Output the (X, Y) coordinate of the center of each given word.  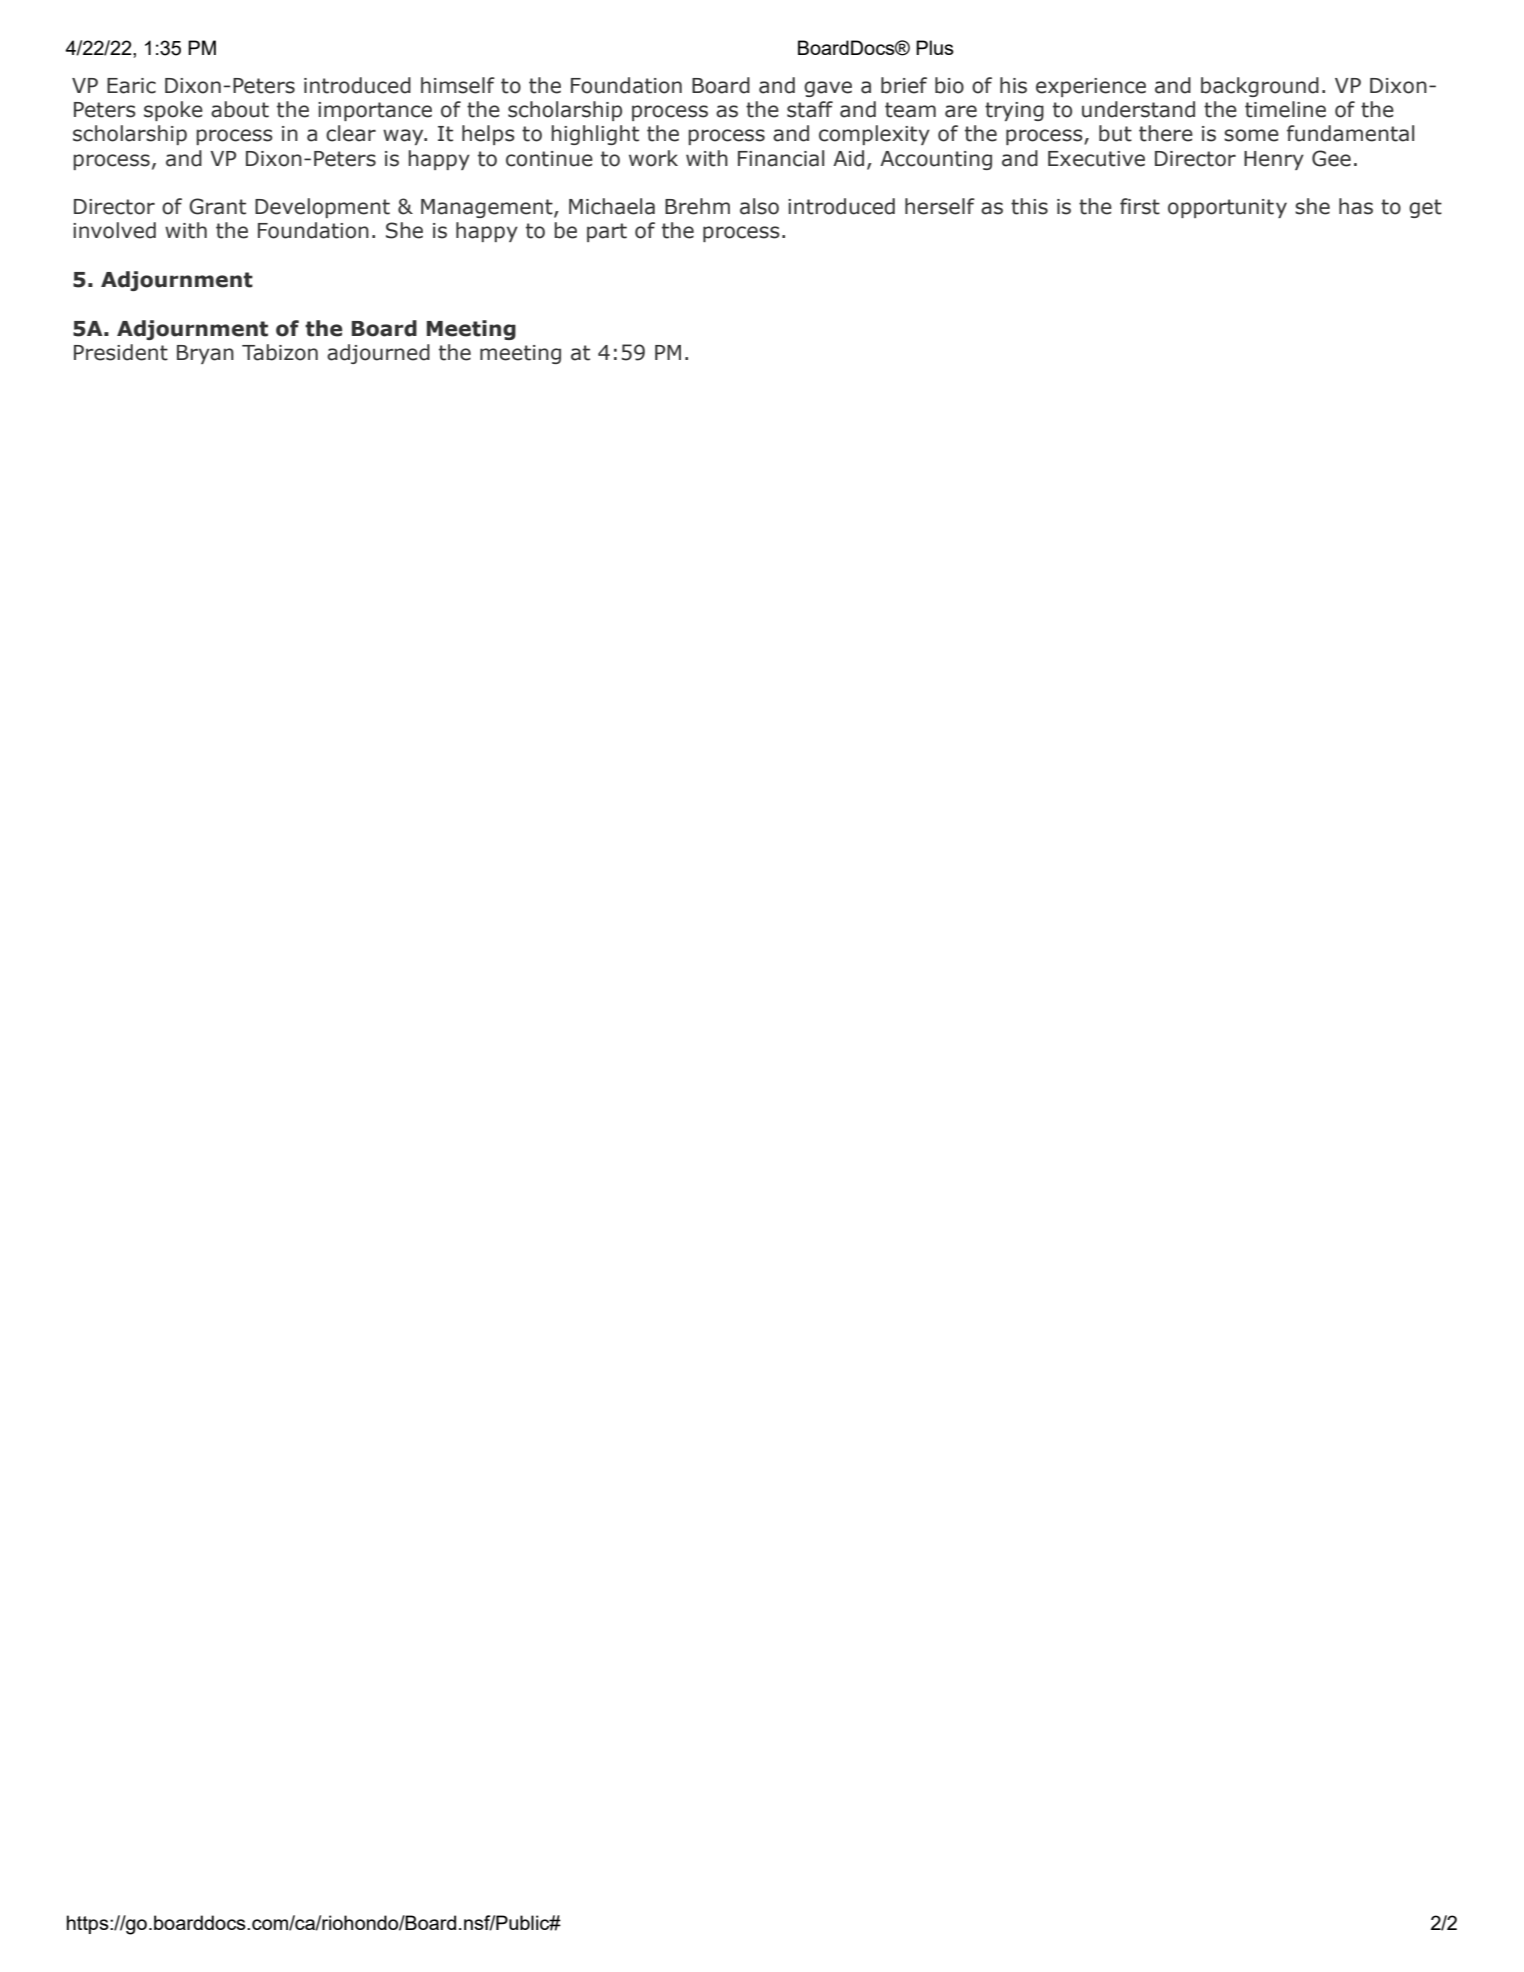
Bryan (205, 354)
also (759, 206)
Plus (935, 47)
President (121, 352)
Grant (217, 206)
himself (458, 85)
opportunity (1227, 208)
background (1260, 87)
